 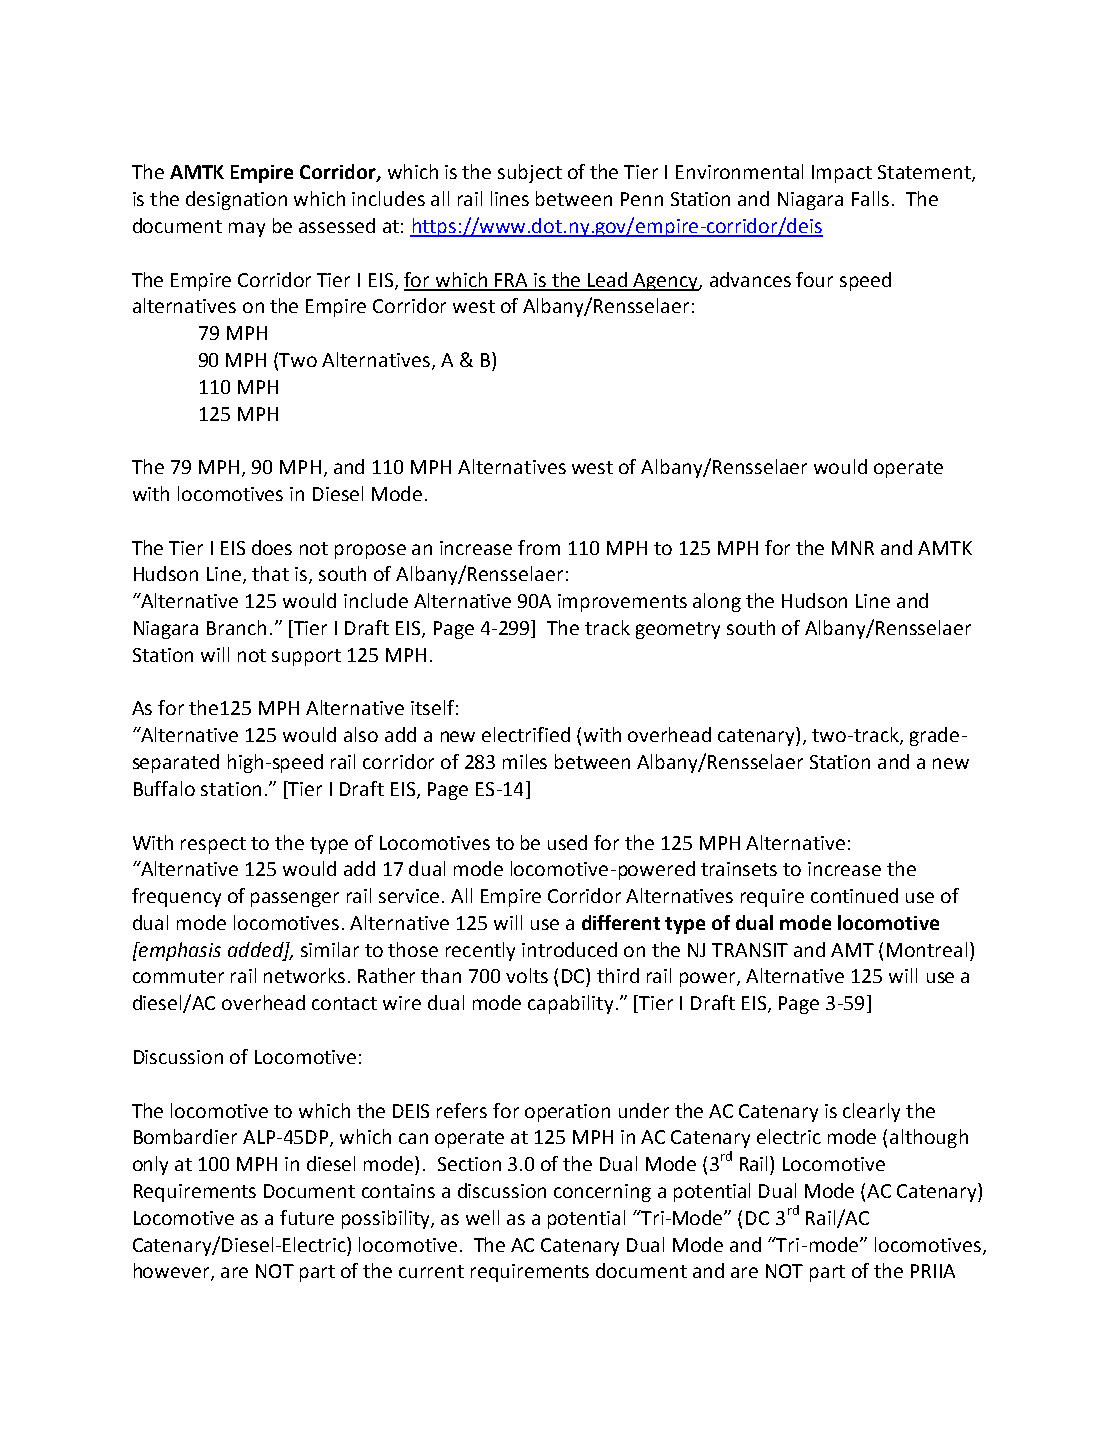 What do you see at coordinates (530, 173) in the image?
I see `subject` at bounding box center [530, 173].
